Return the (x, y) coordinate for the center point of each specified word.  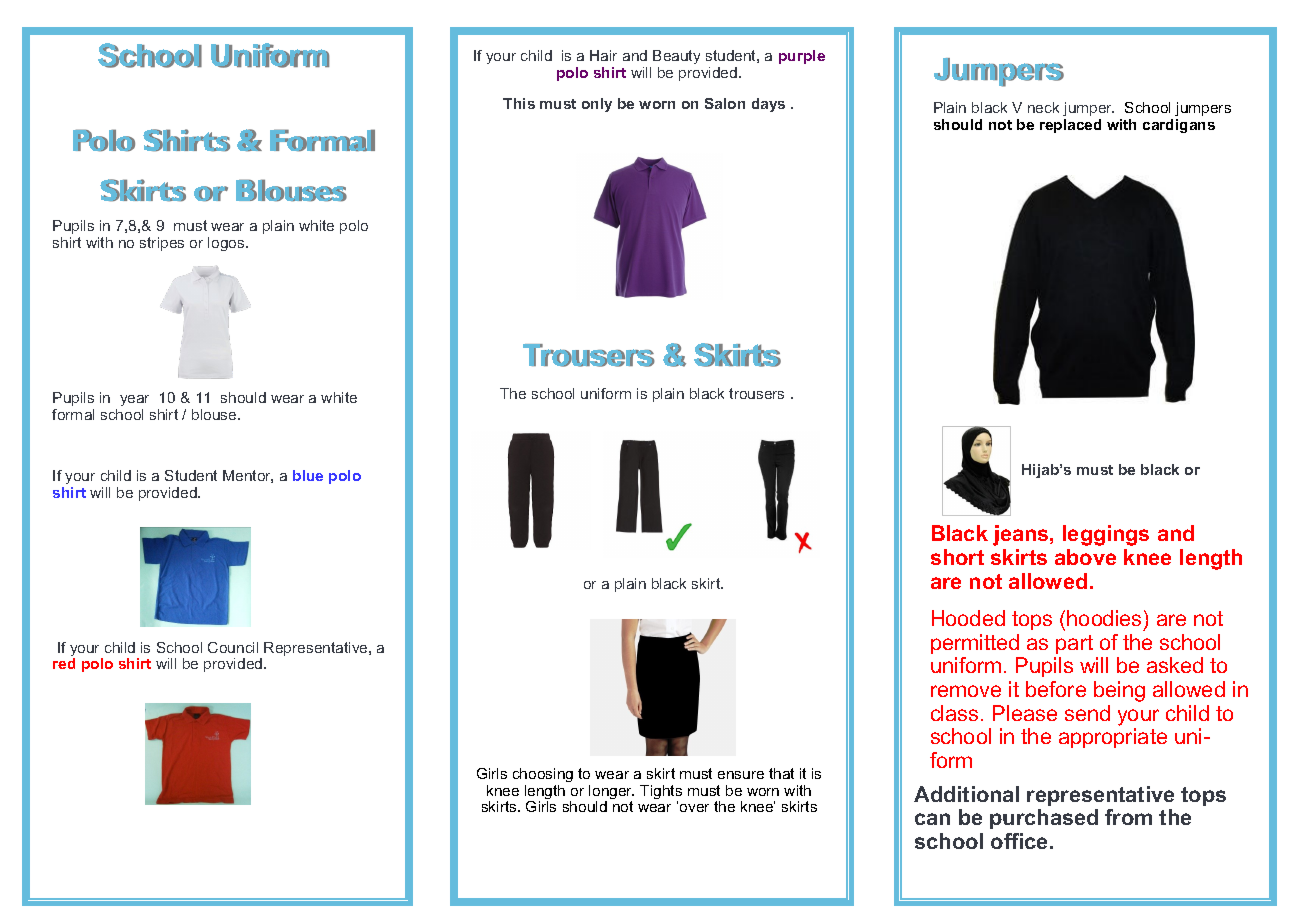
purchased (1044, 819)
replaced (1070, 126)
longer (611, 793)
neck (1043, 107)
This (519, 103)
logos (227, 244)
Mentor (248, 476)
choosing (543, 775)
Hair (603, 55)
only (597, 105)
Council (233, 647)
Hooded (968, 618)
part (1074, 644)
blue (308, 475)
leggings (1106, 535)
